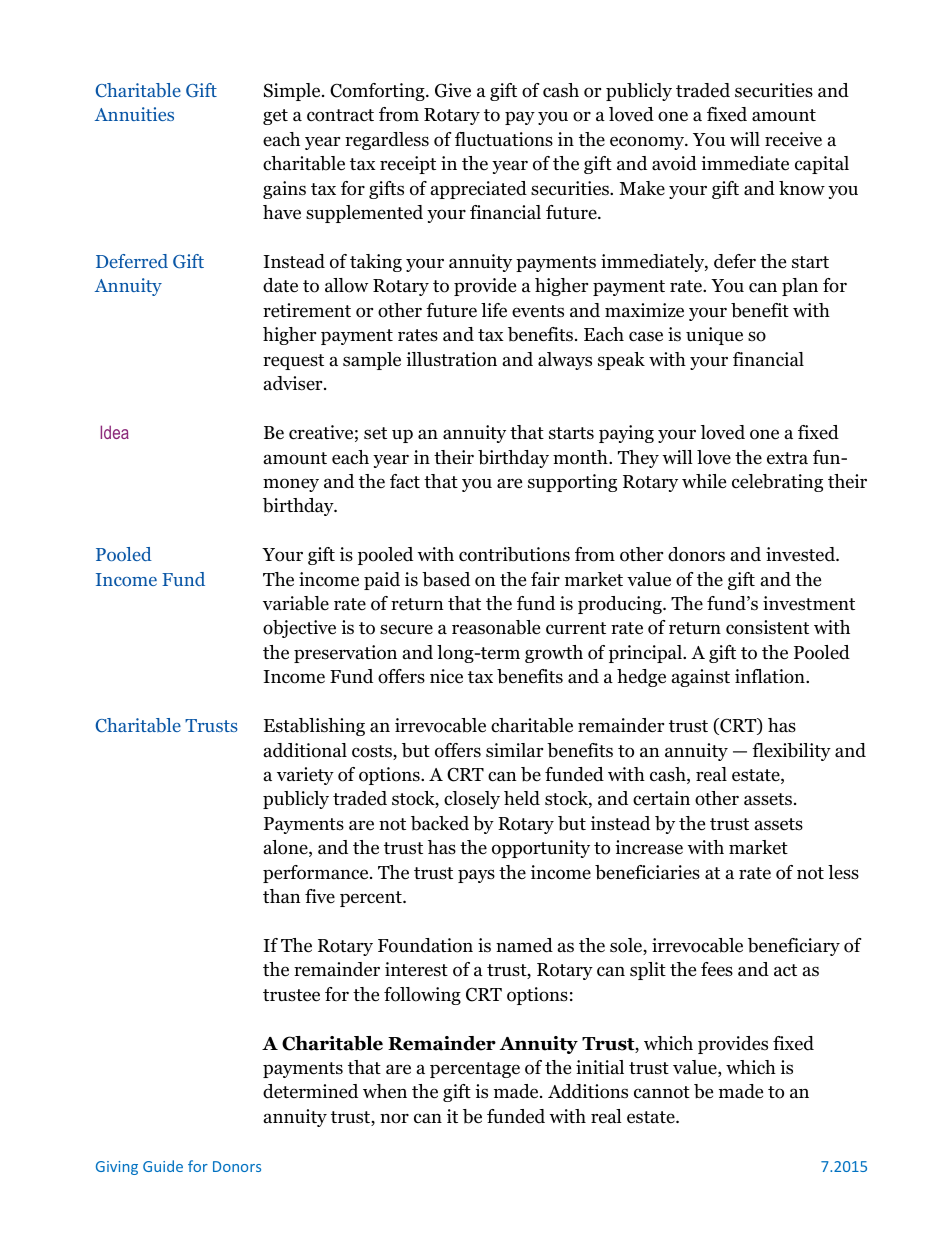 Image resolution: width=952 pixels, height=1233 pixels. What do you see at coordinates (793, 139) in the screenshot?
I see `receive` at bounding box center [793, 139].
